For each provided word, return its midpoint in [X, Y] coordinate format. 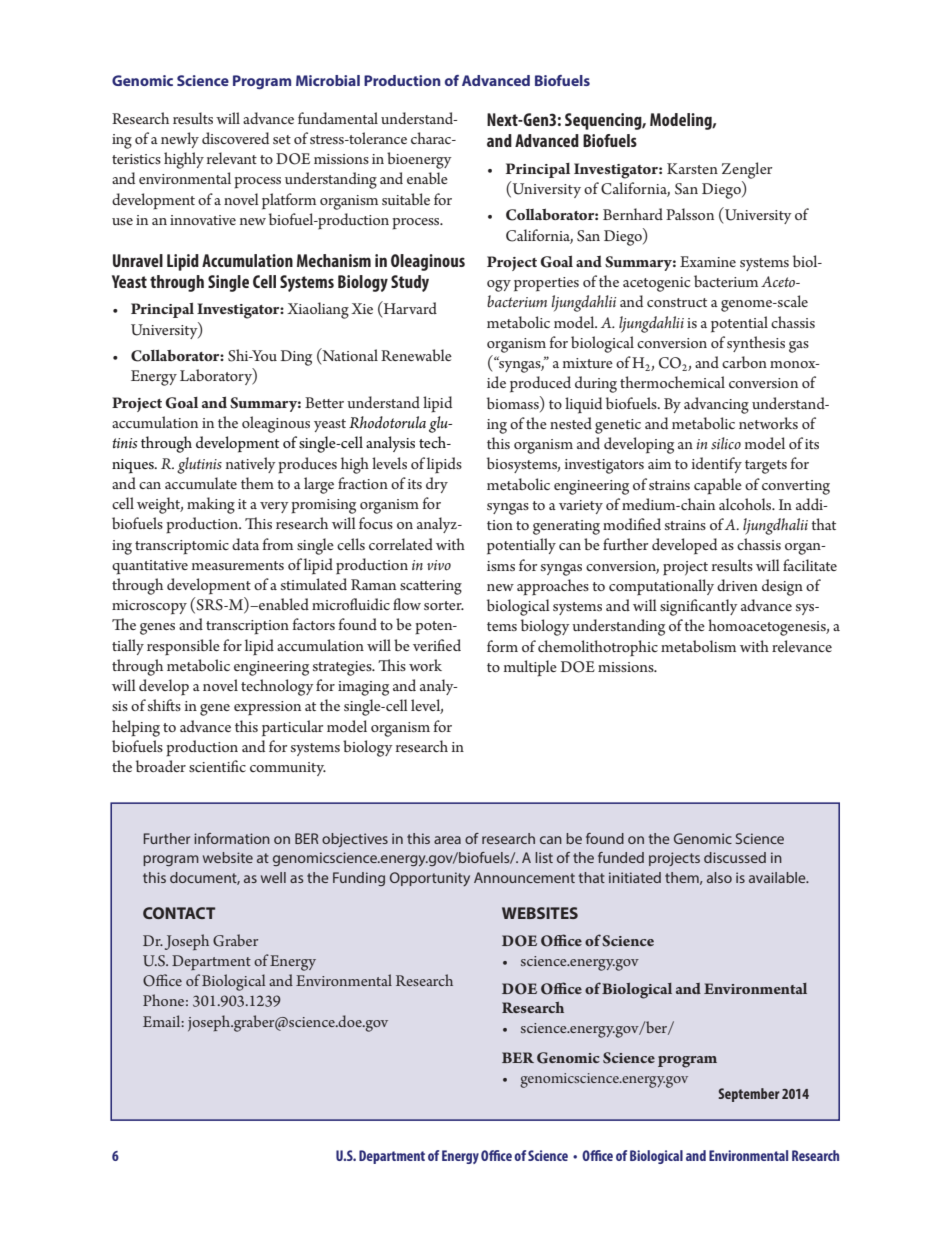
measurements [238, 565]
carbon [744, 362]
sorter [444, 605]
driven [737, 585]
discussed [735, 857]
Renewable [416, 355]
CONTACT [179, 913]
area [447, 840]
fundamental [338, 118]
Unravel [138, 260]
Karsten [692, 168]
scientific [217, 766]
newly [180, 140]
